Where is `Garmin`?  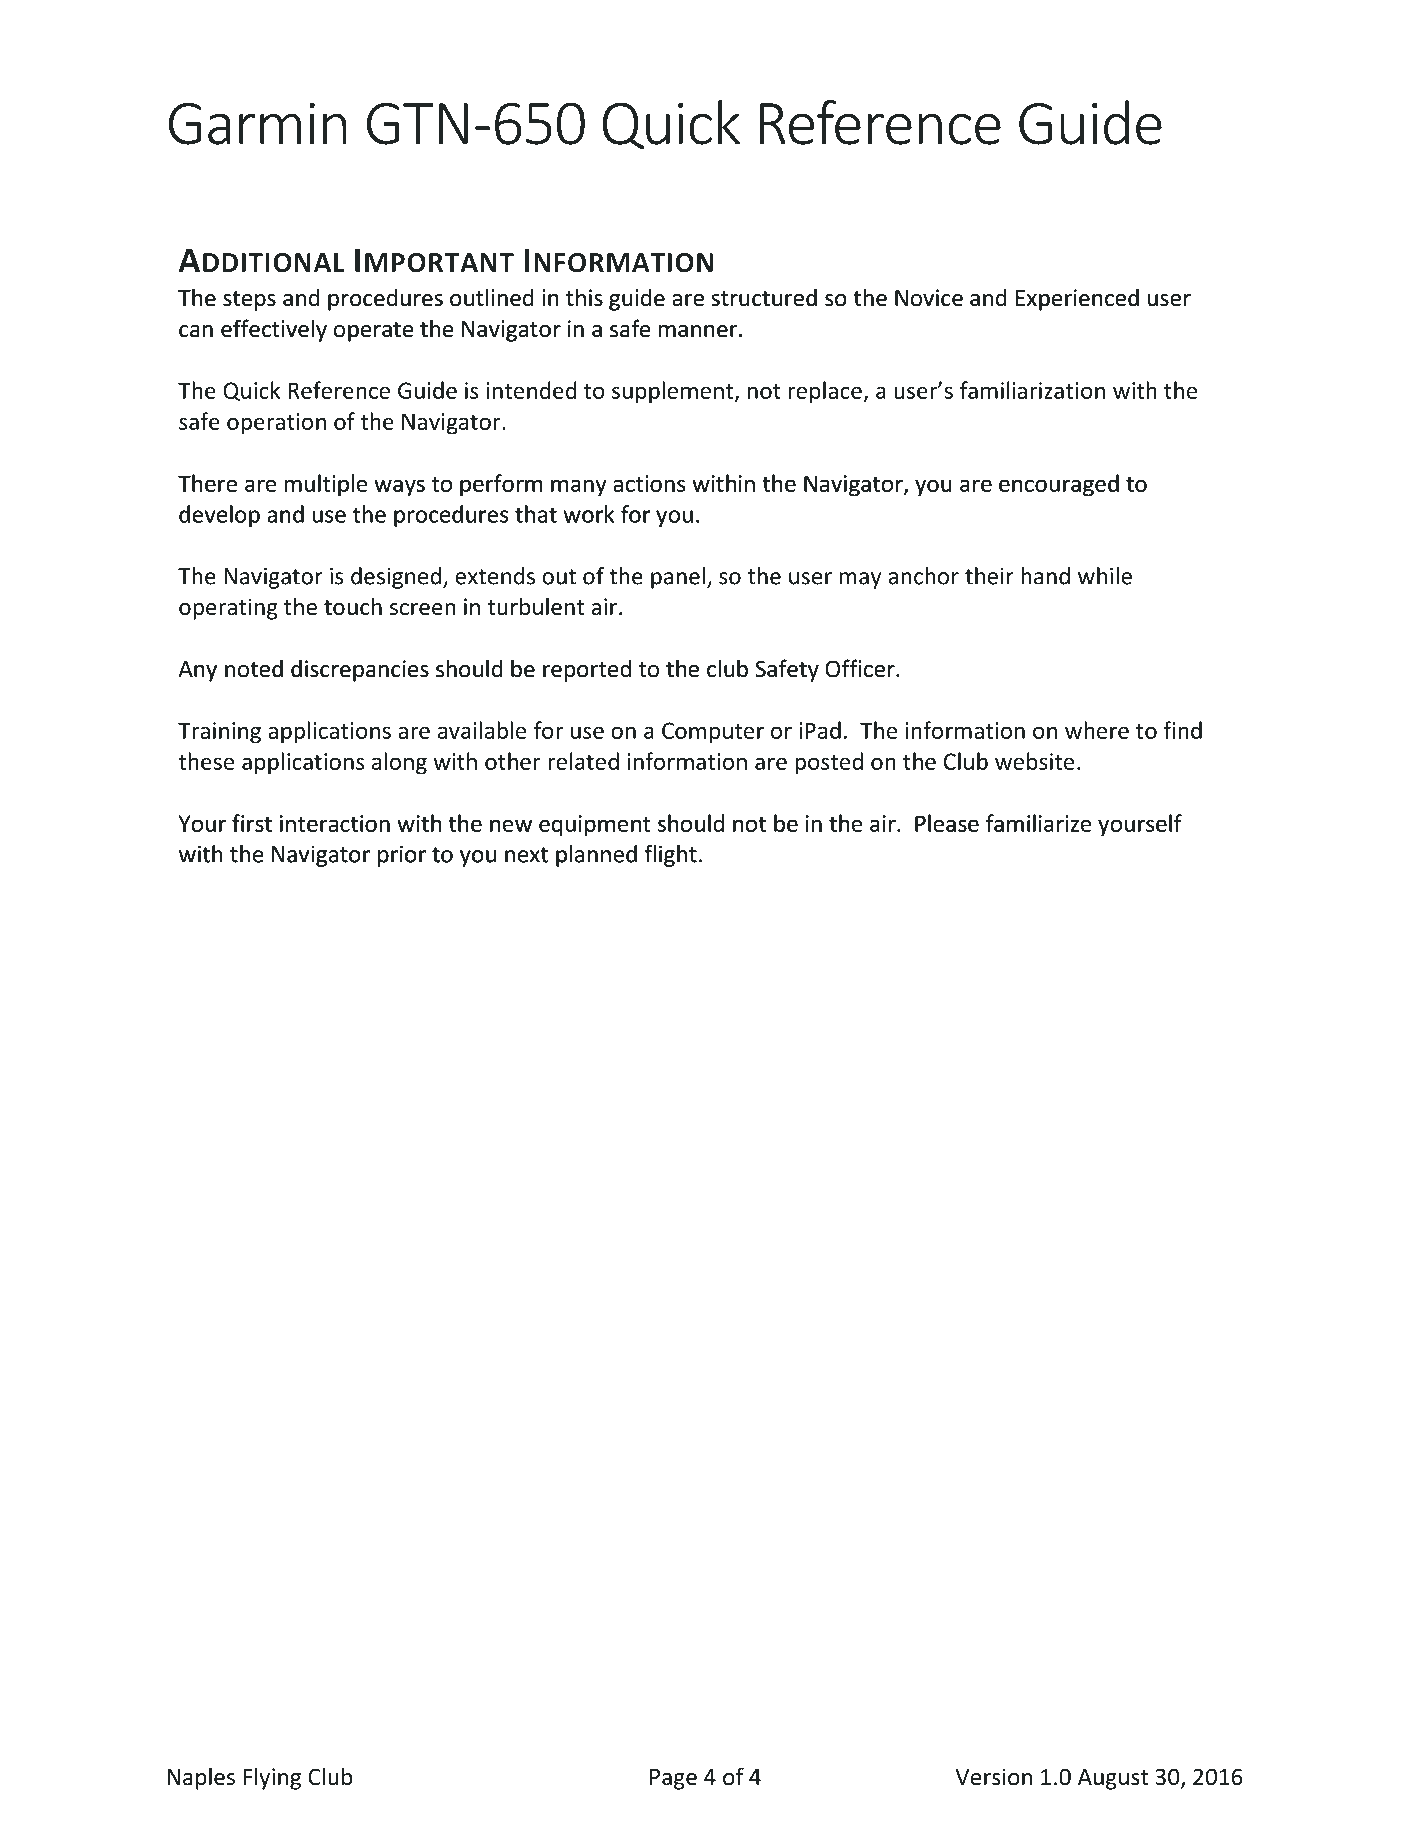
Garmin is located at coordinates (258, 124).
